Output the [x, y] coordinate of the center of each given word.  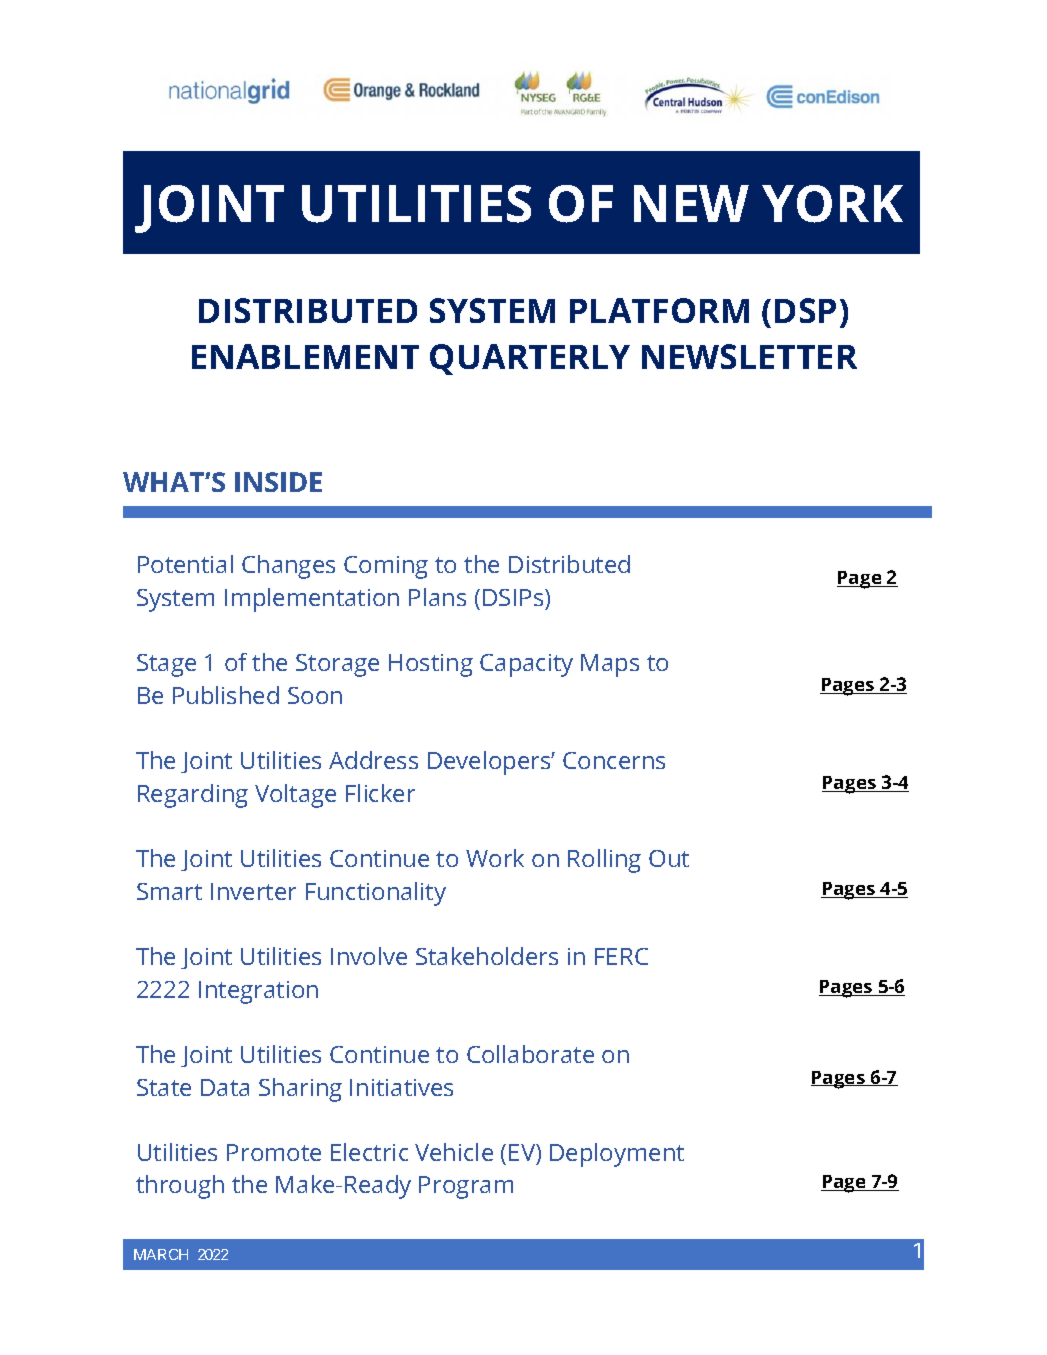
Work [495, 858]
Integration [258, 992]
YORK [832, 204]
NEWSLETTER [749, 356]
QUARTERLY [530, 359]
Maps [610, 665]
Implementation [312, 600]
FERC [621, 956]
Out [669, 858]
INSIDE [278, 482]
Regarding [193, 796]
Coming [386, 567]
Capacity [526, 665]
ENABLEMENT [305, 356]
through [180, 1187]
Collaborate [530, 1054]
